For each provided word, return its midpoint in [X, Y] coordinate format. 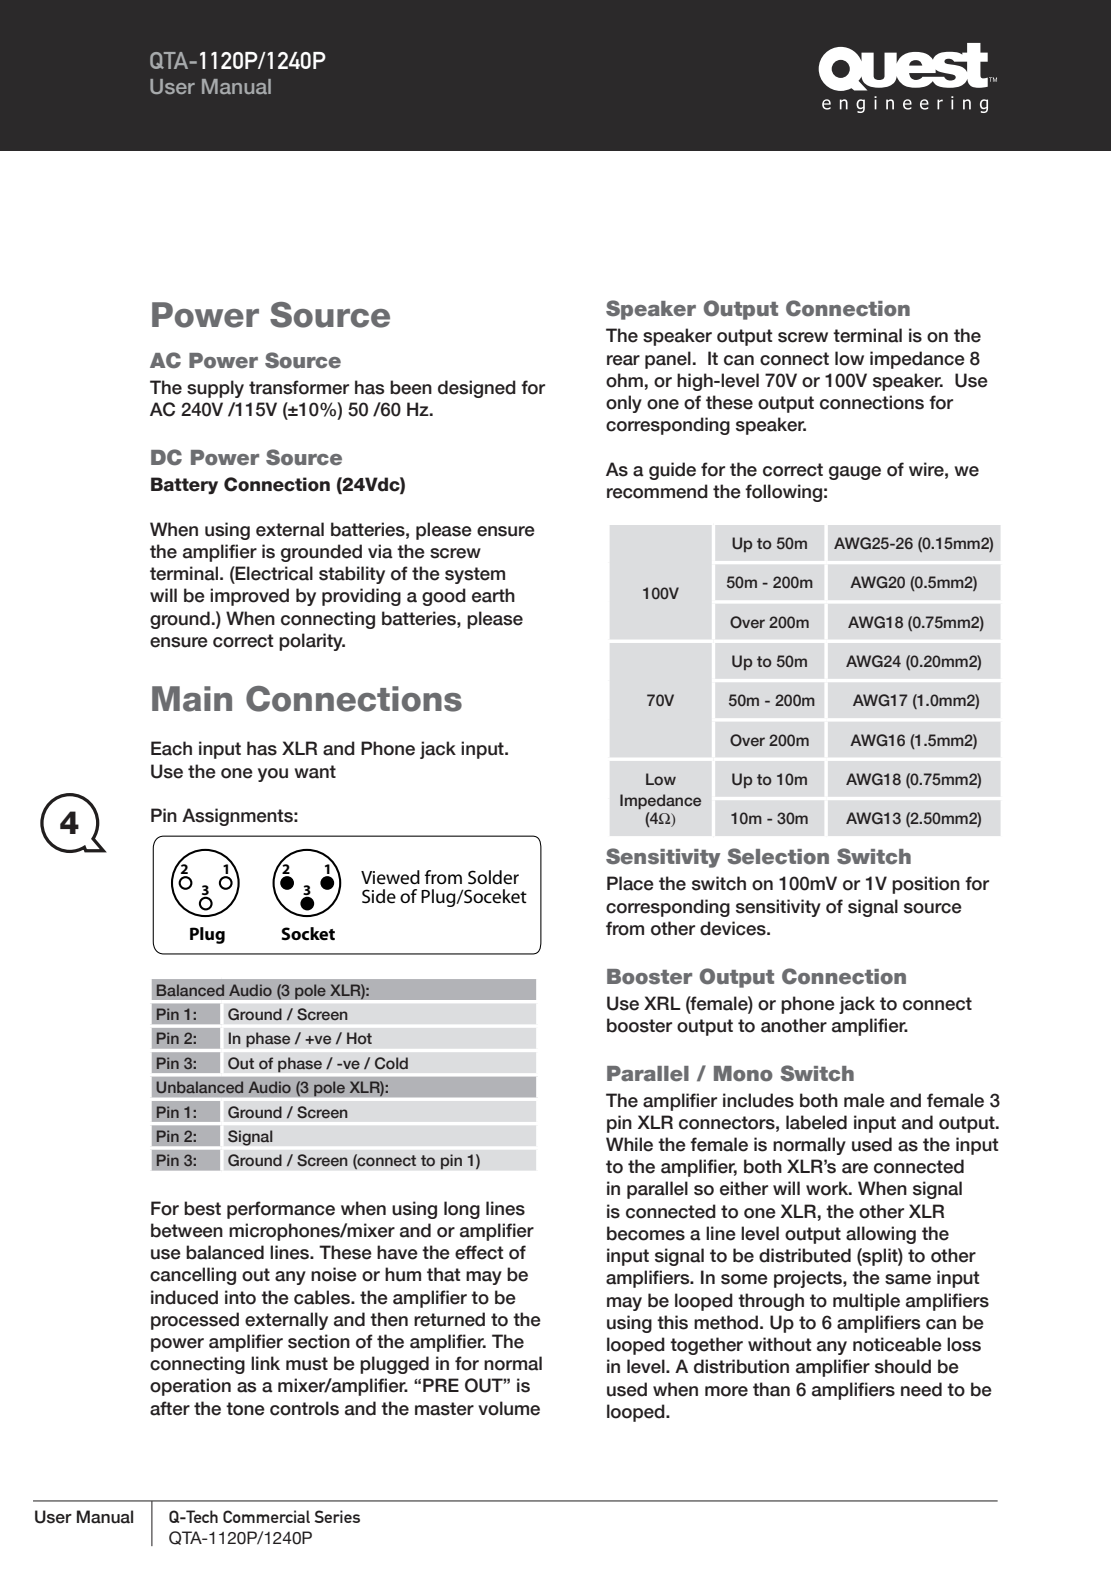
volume [509, 1408]
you [273, 775]
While [629, 1144]
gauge [855, 473]
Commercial [266, 1516]
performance [281, 1210]
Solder [493, 877]
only [624, 404]
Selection [778, 856]
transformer [299, 387]
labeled [816, 1122]
